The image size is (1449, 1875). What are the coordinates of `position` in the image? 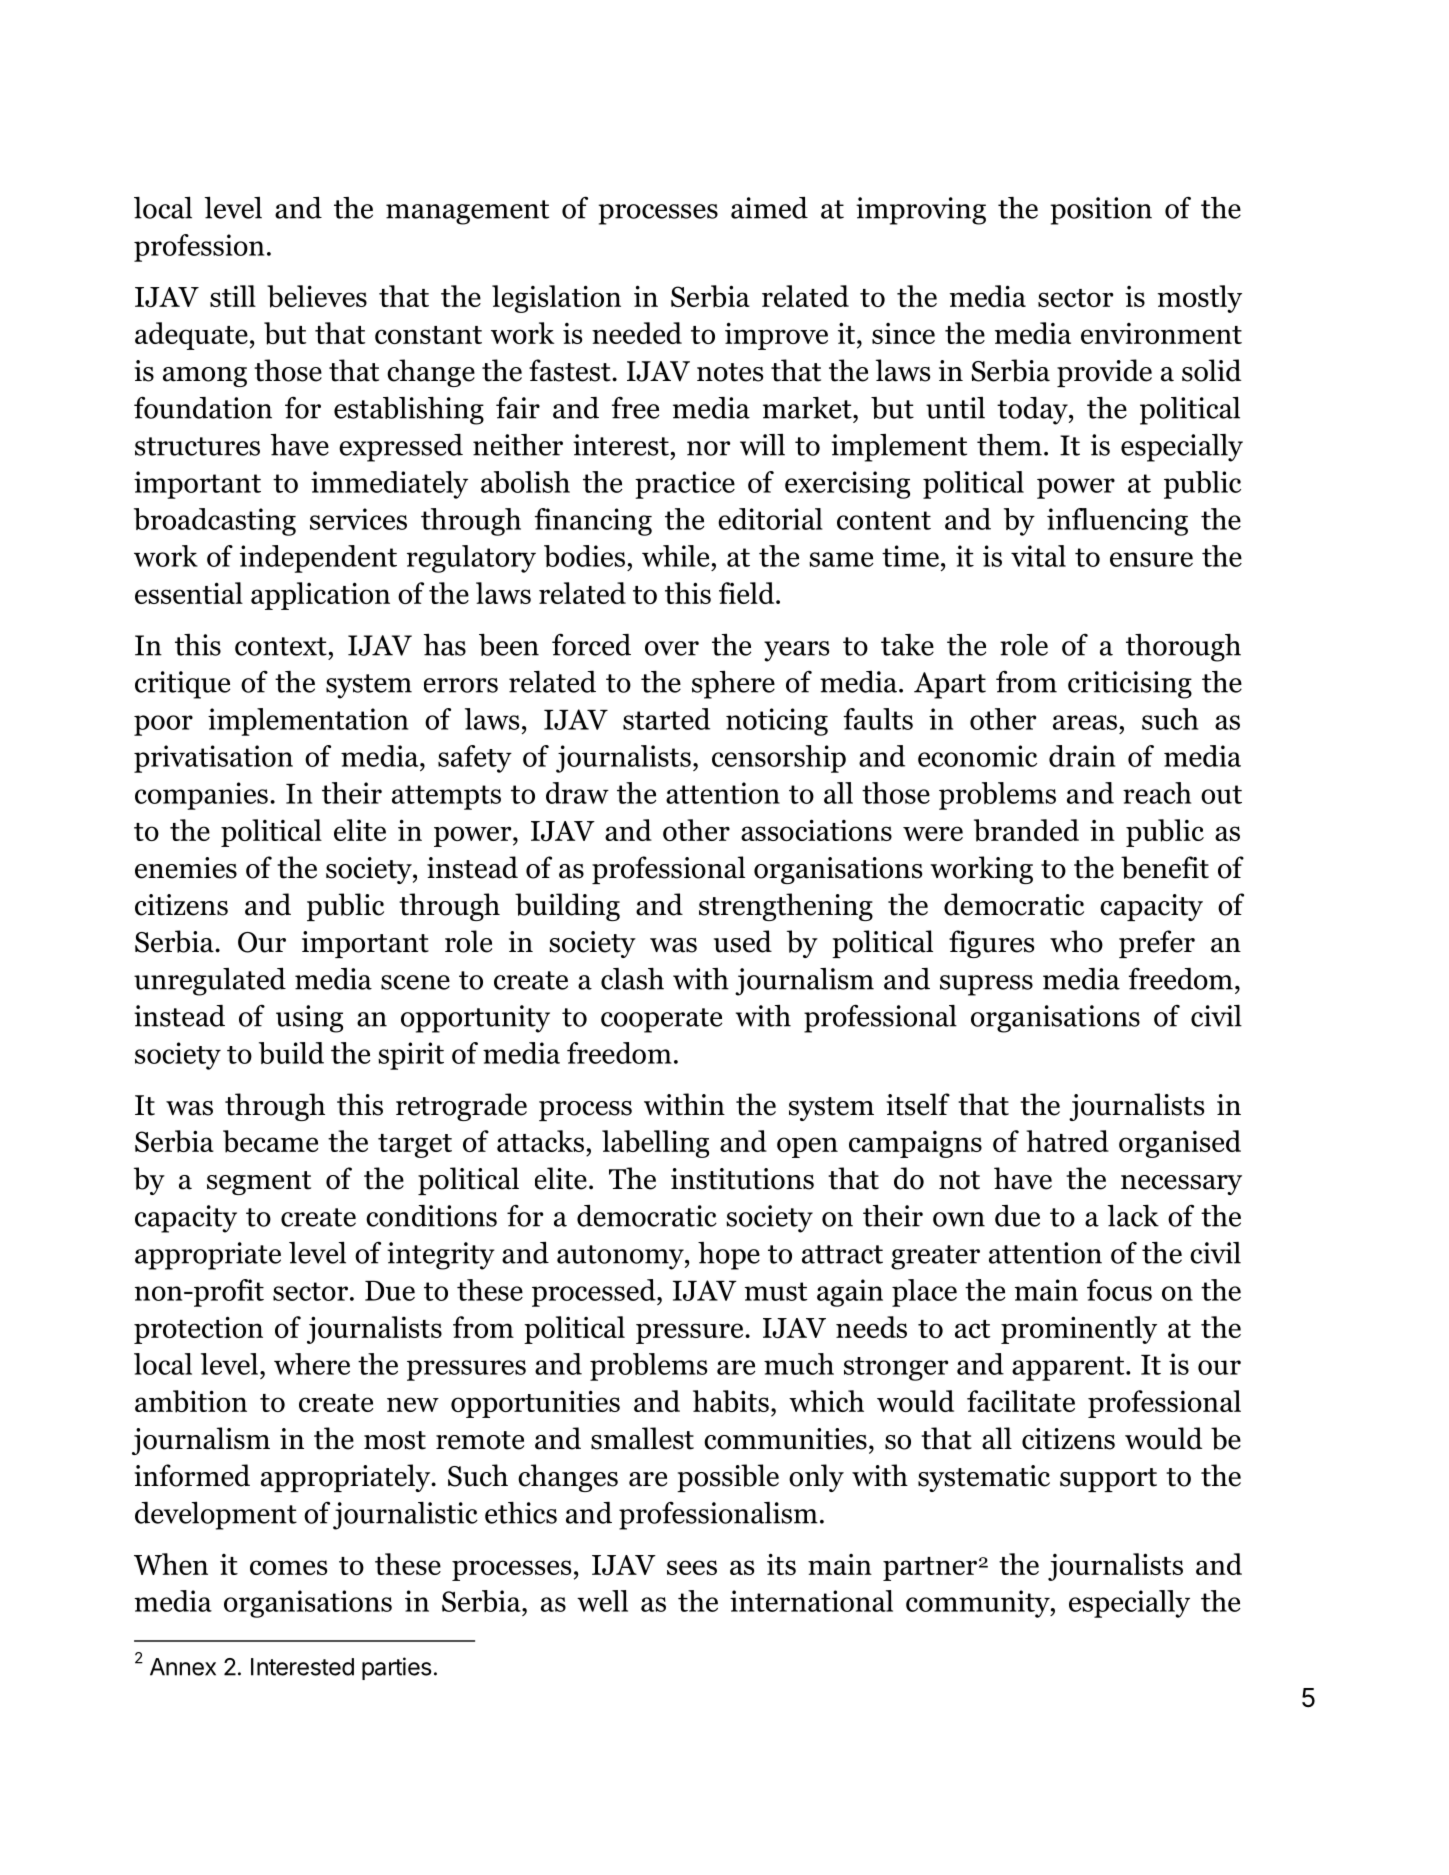 It's located at (1101, 211).
